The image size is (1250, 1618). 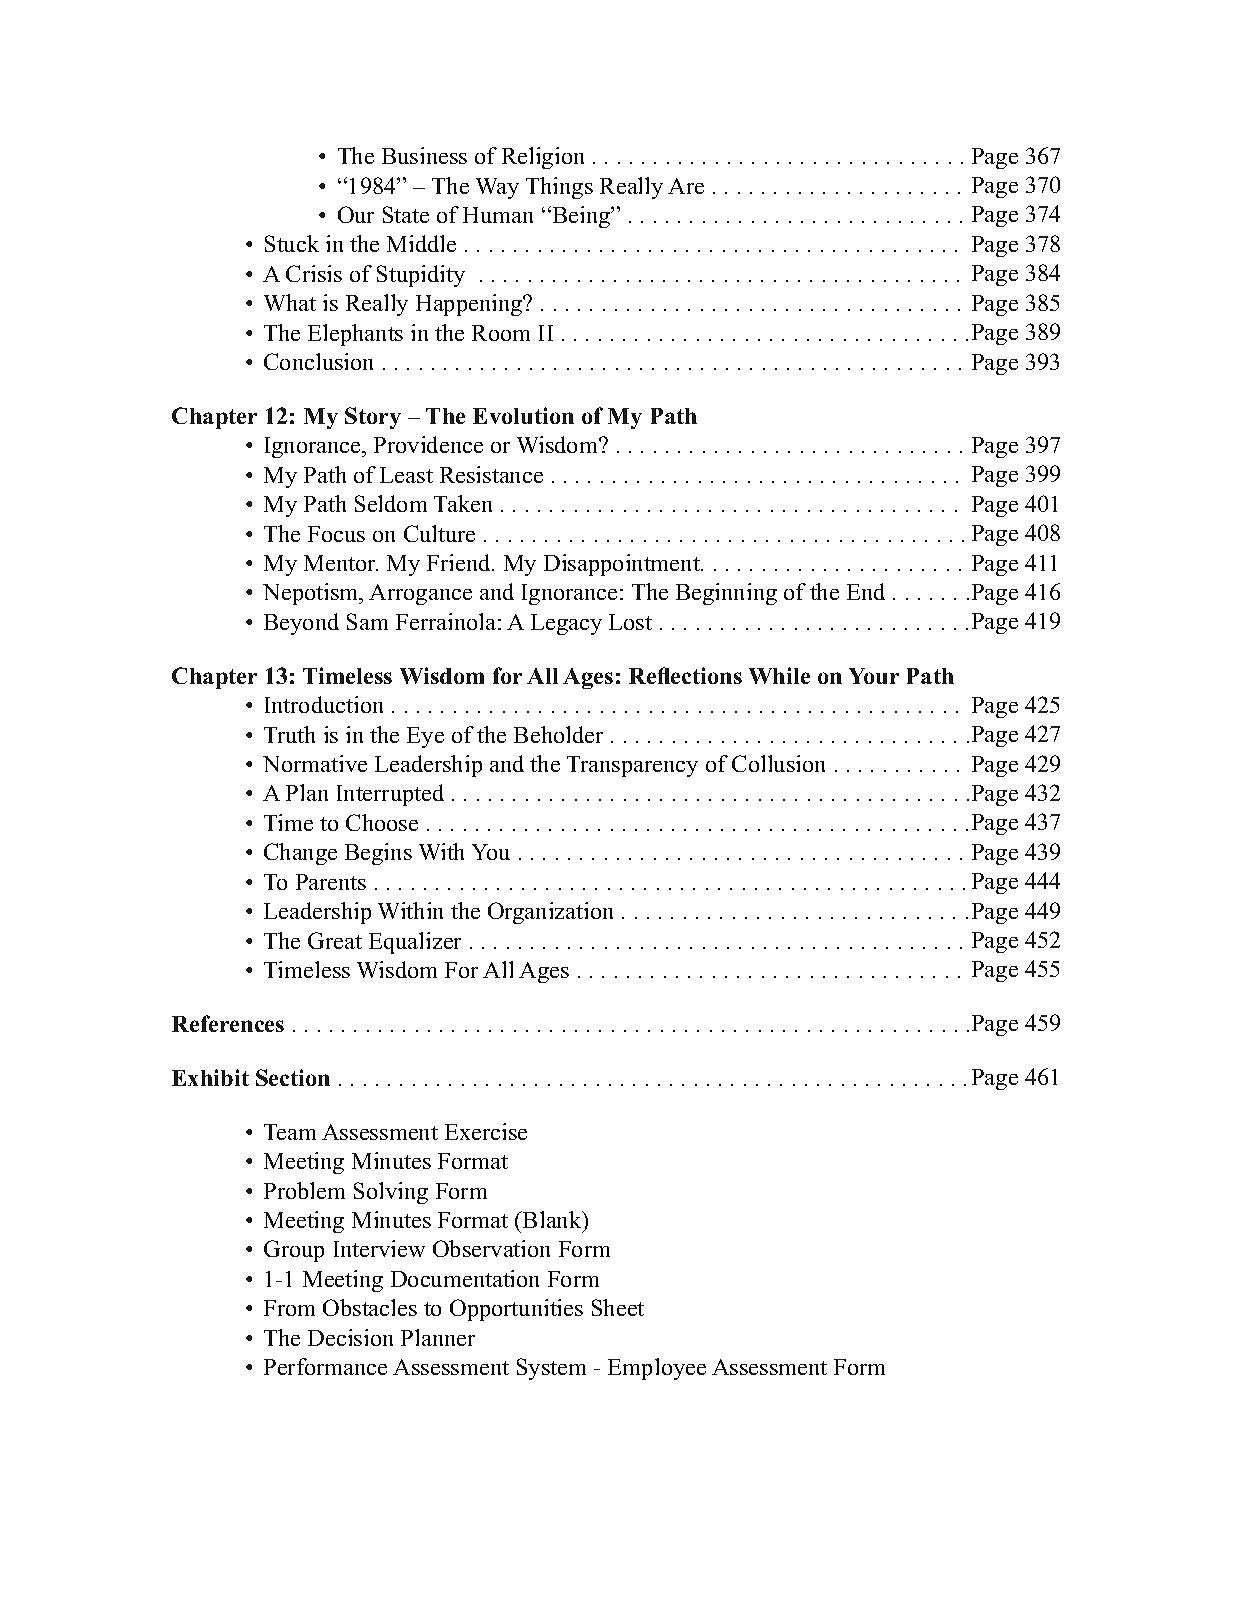 I want to click on Great, so click(x=335, y=940).
